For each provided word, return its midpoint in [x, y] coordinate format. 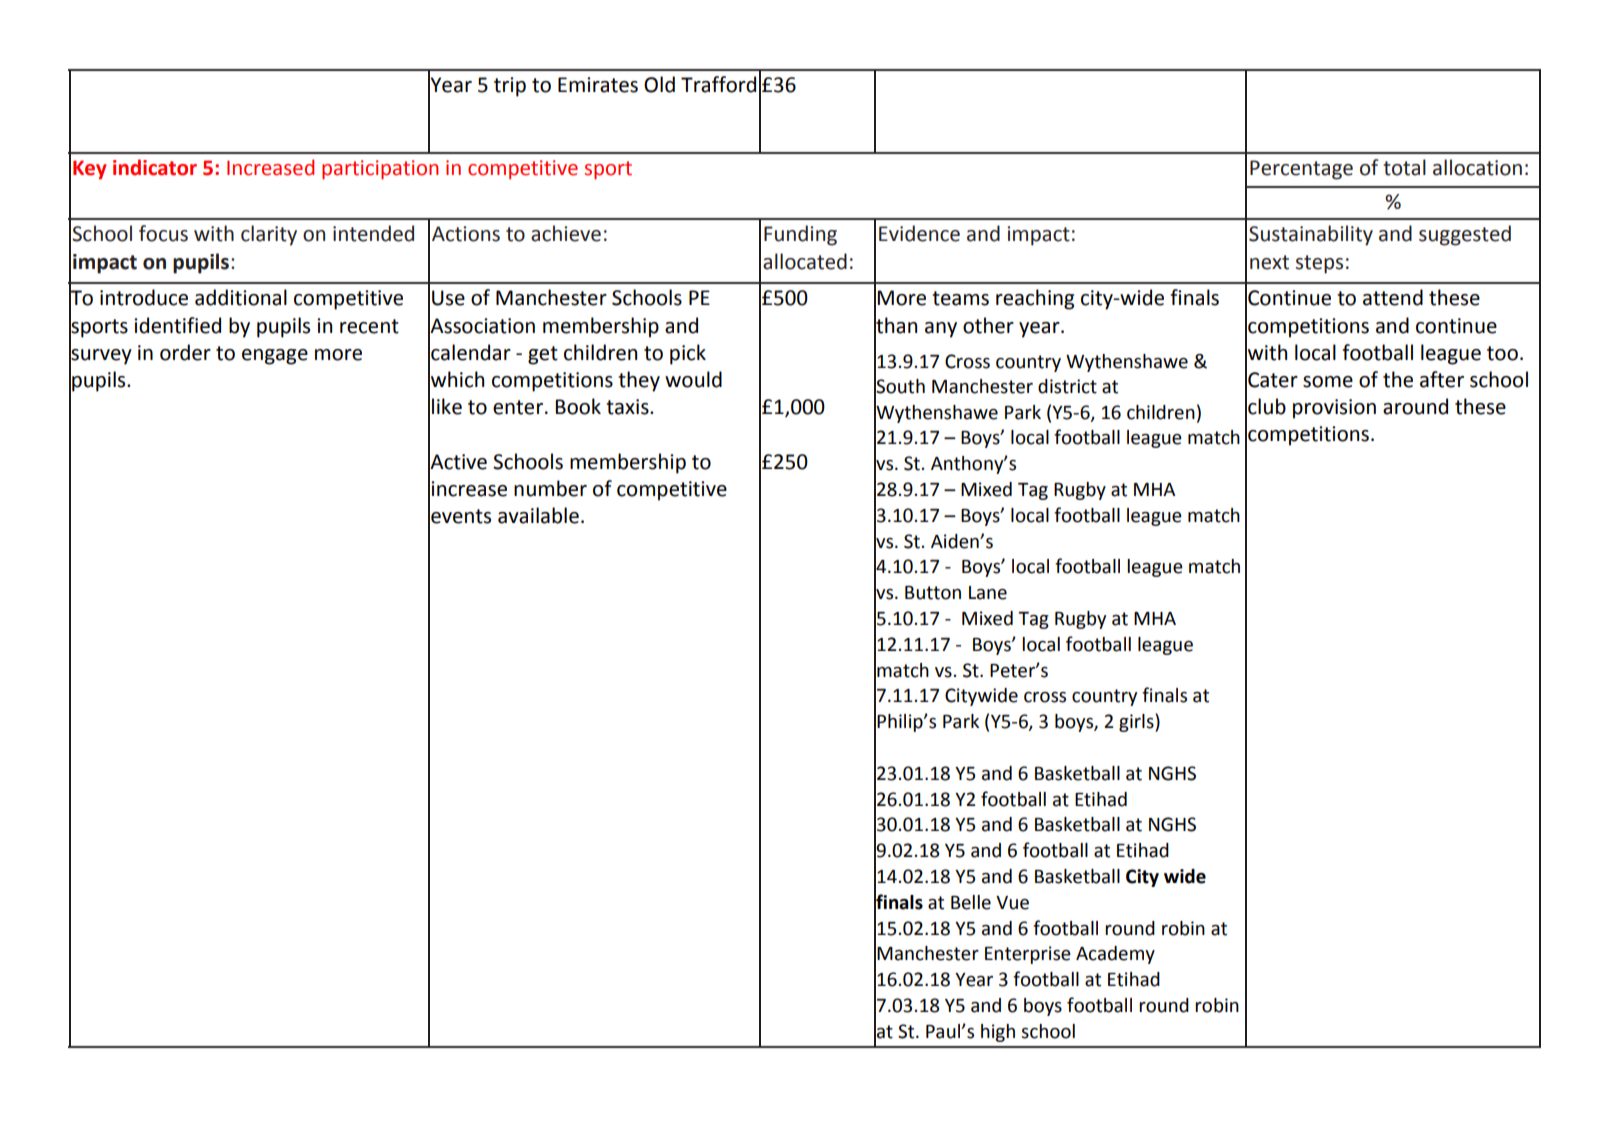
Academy [1115, 955]
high [998, 1033]
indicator [155, 167]
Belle [971, 902]
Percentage [1301, 170]
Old [659, 84]
